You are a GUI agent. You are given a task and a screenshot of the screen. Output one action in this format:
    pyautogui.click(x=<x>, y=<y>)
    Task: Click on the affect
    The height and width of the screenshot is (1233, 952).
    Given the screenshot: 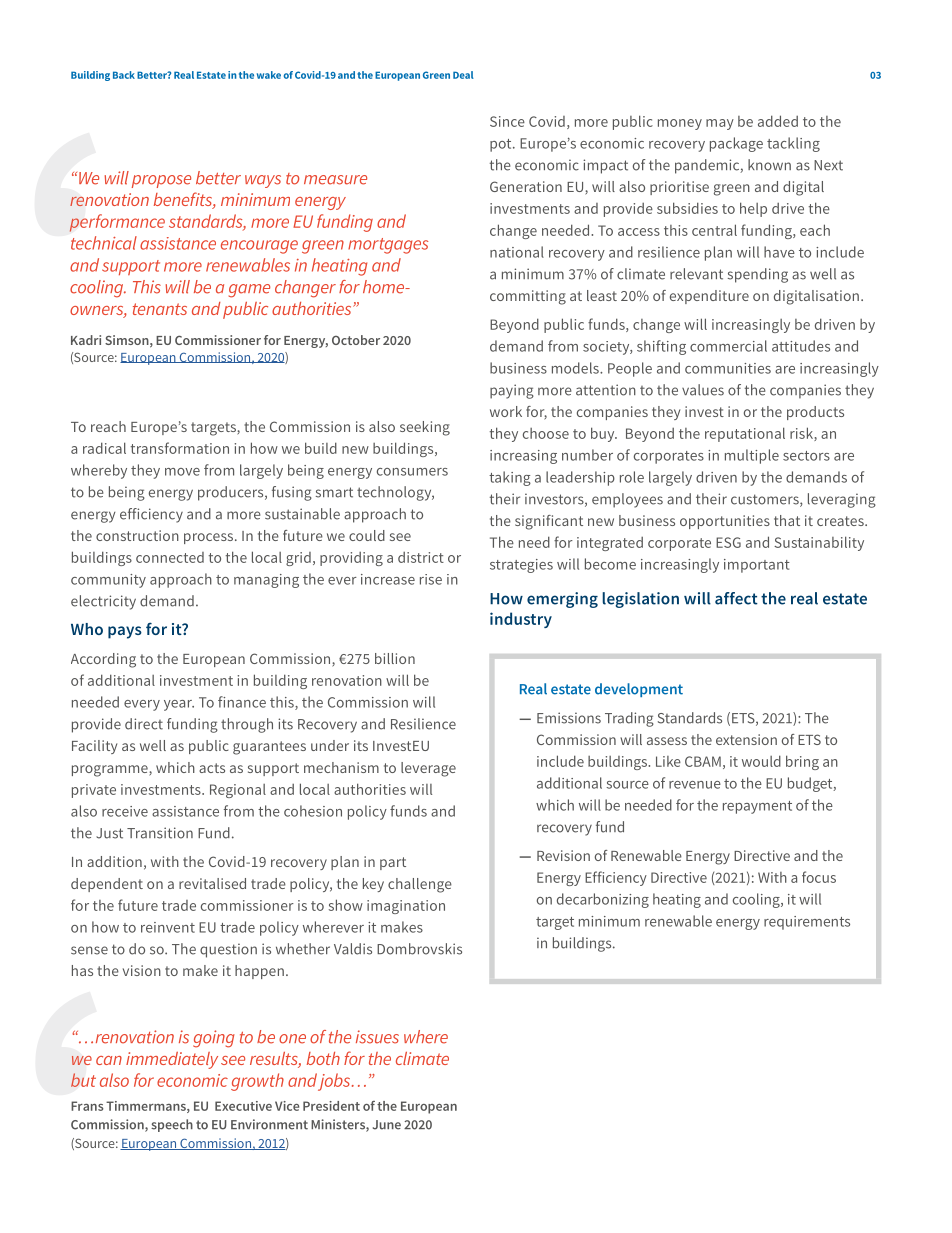 What is the action you would take?
    pyautogui.click(x=736, y=598)
